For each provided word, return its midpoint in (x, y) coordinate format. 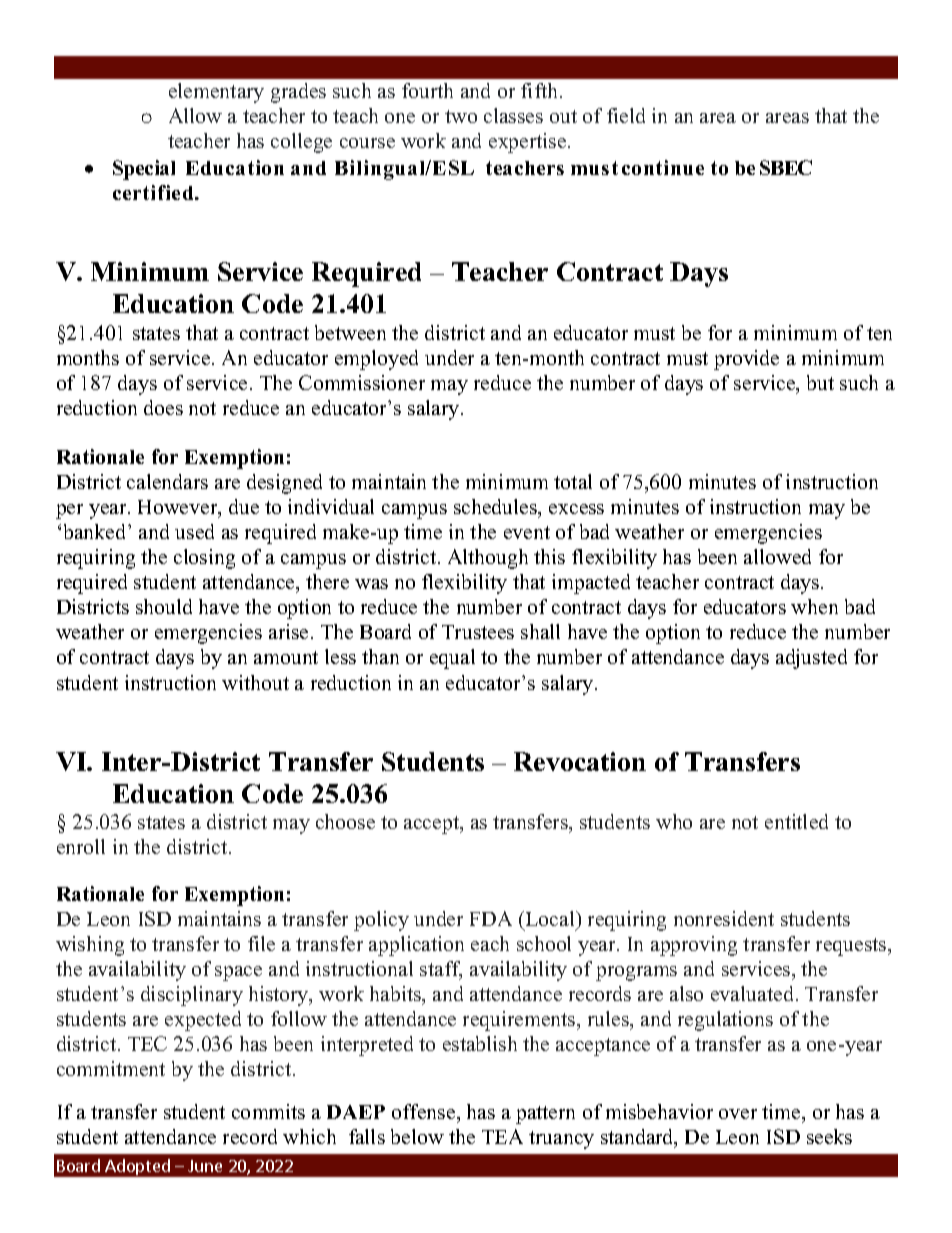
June (205, 1166)
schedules (497, 508)
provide (746, 360)
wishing (90, 946)
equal (452, 659)
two (461, 116)
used (194, 531)
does (163, 407)
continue (663, 167)
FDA (491, 918)
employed (376, 360)
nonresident (724, 918)
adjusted (811, 659)
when (814, 606)
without (255, 682)
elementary (216, 93)
